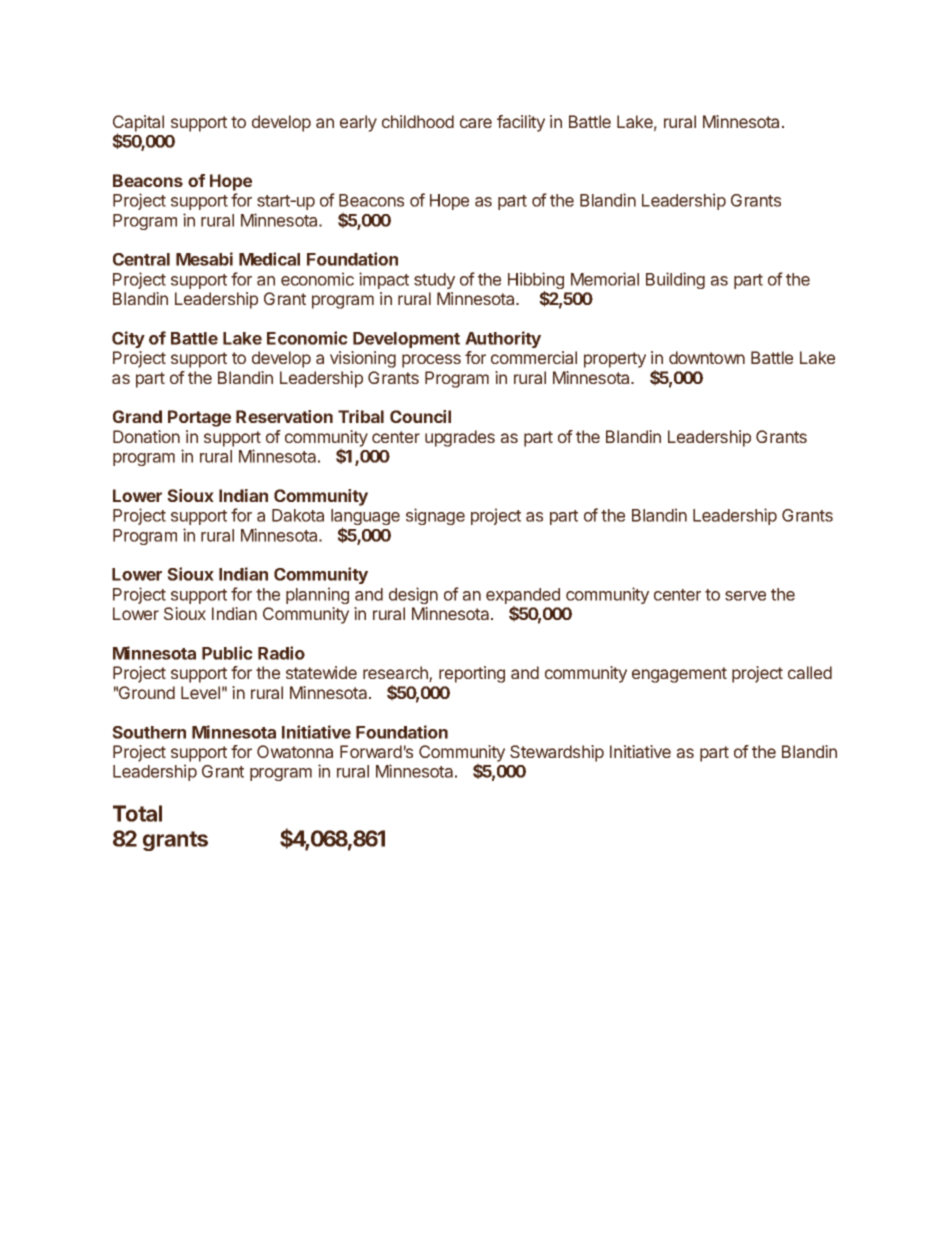  What do you see at coordinates (523, 597) in the page?
I see `expanded` at bounding box center [523, 597].
